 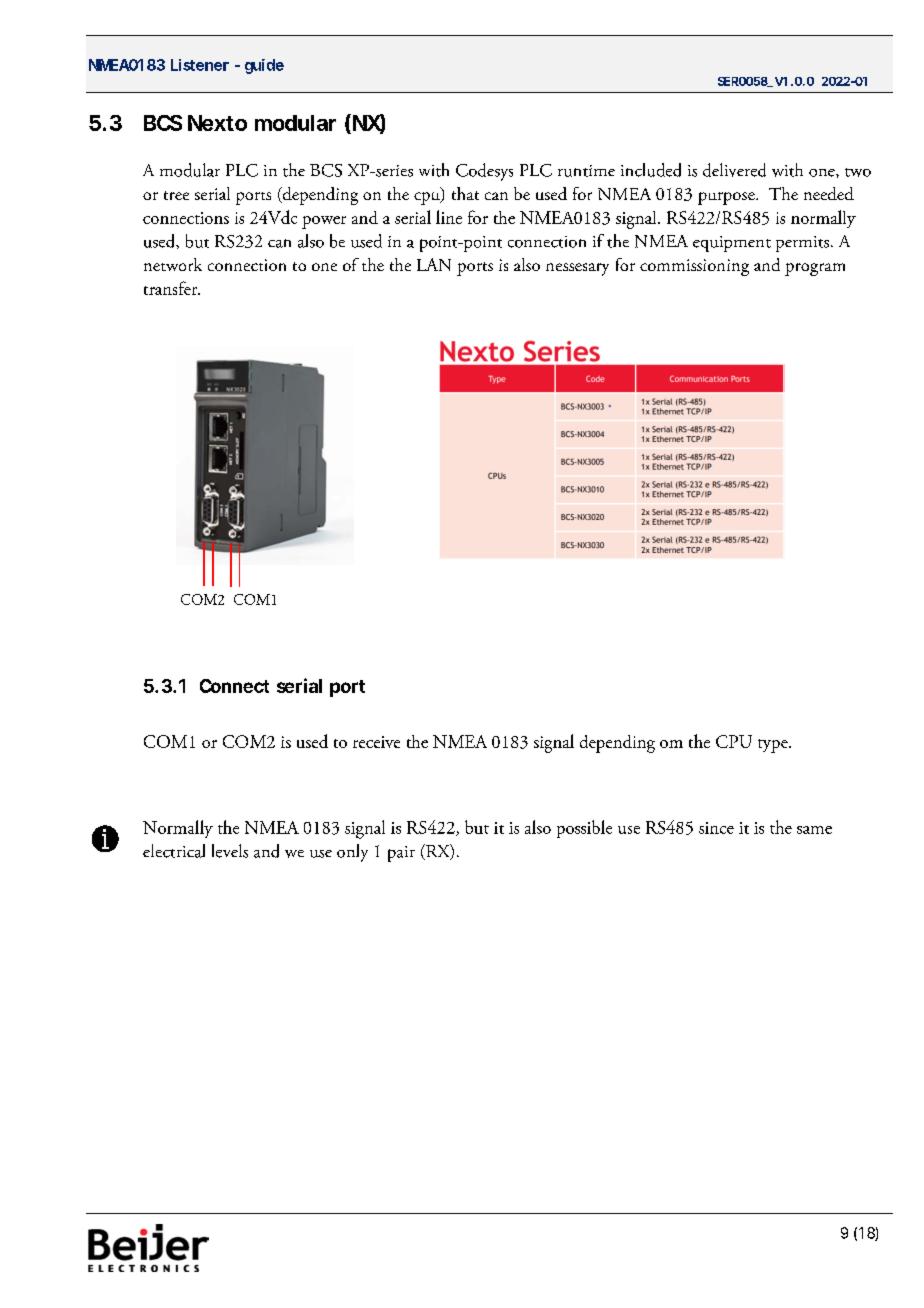 I want to click on commissioning, so click(x=694, y=267).
